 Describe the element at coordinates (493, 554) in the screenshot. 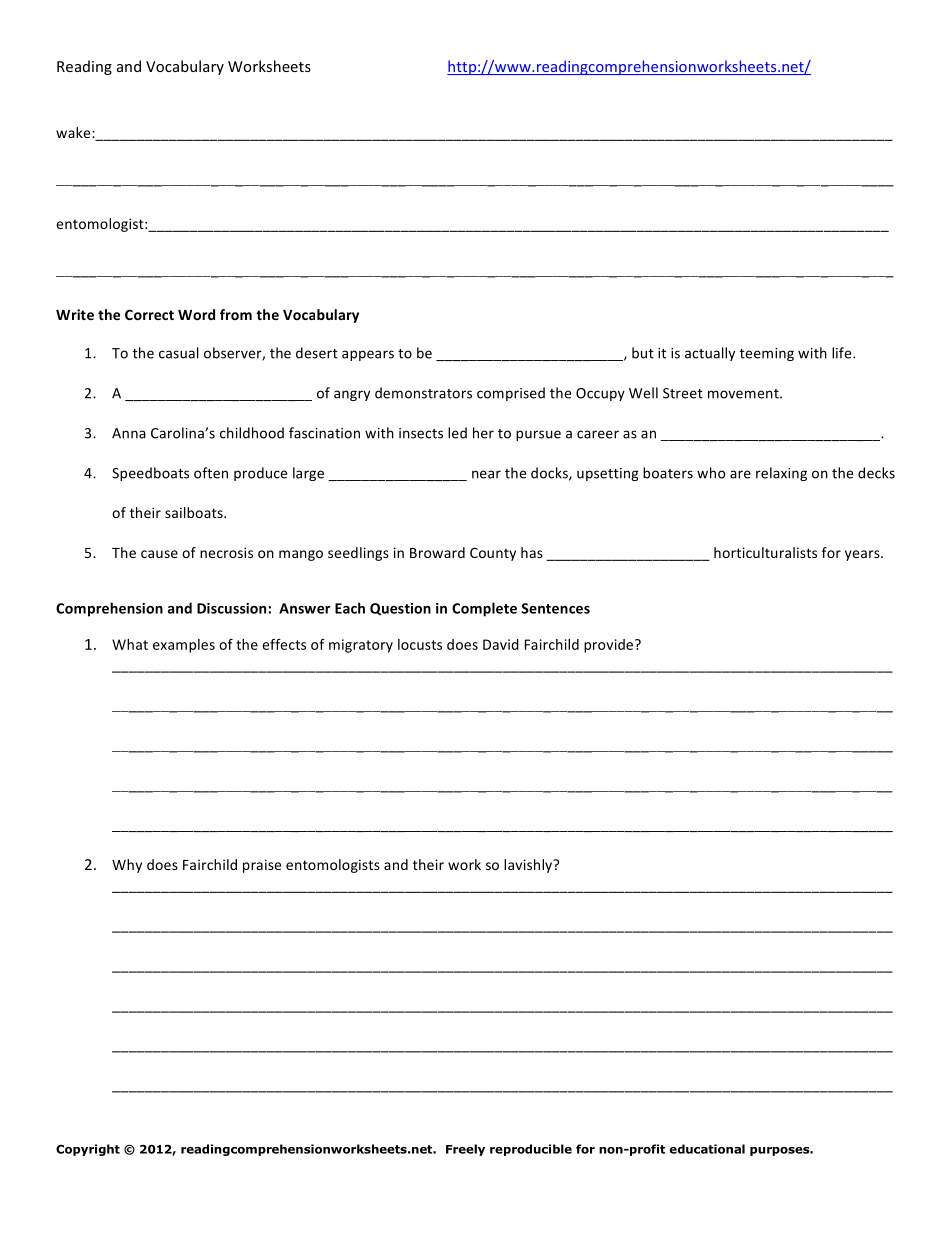

I see `County` at that location.
